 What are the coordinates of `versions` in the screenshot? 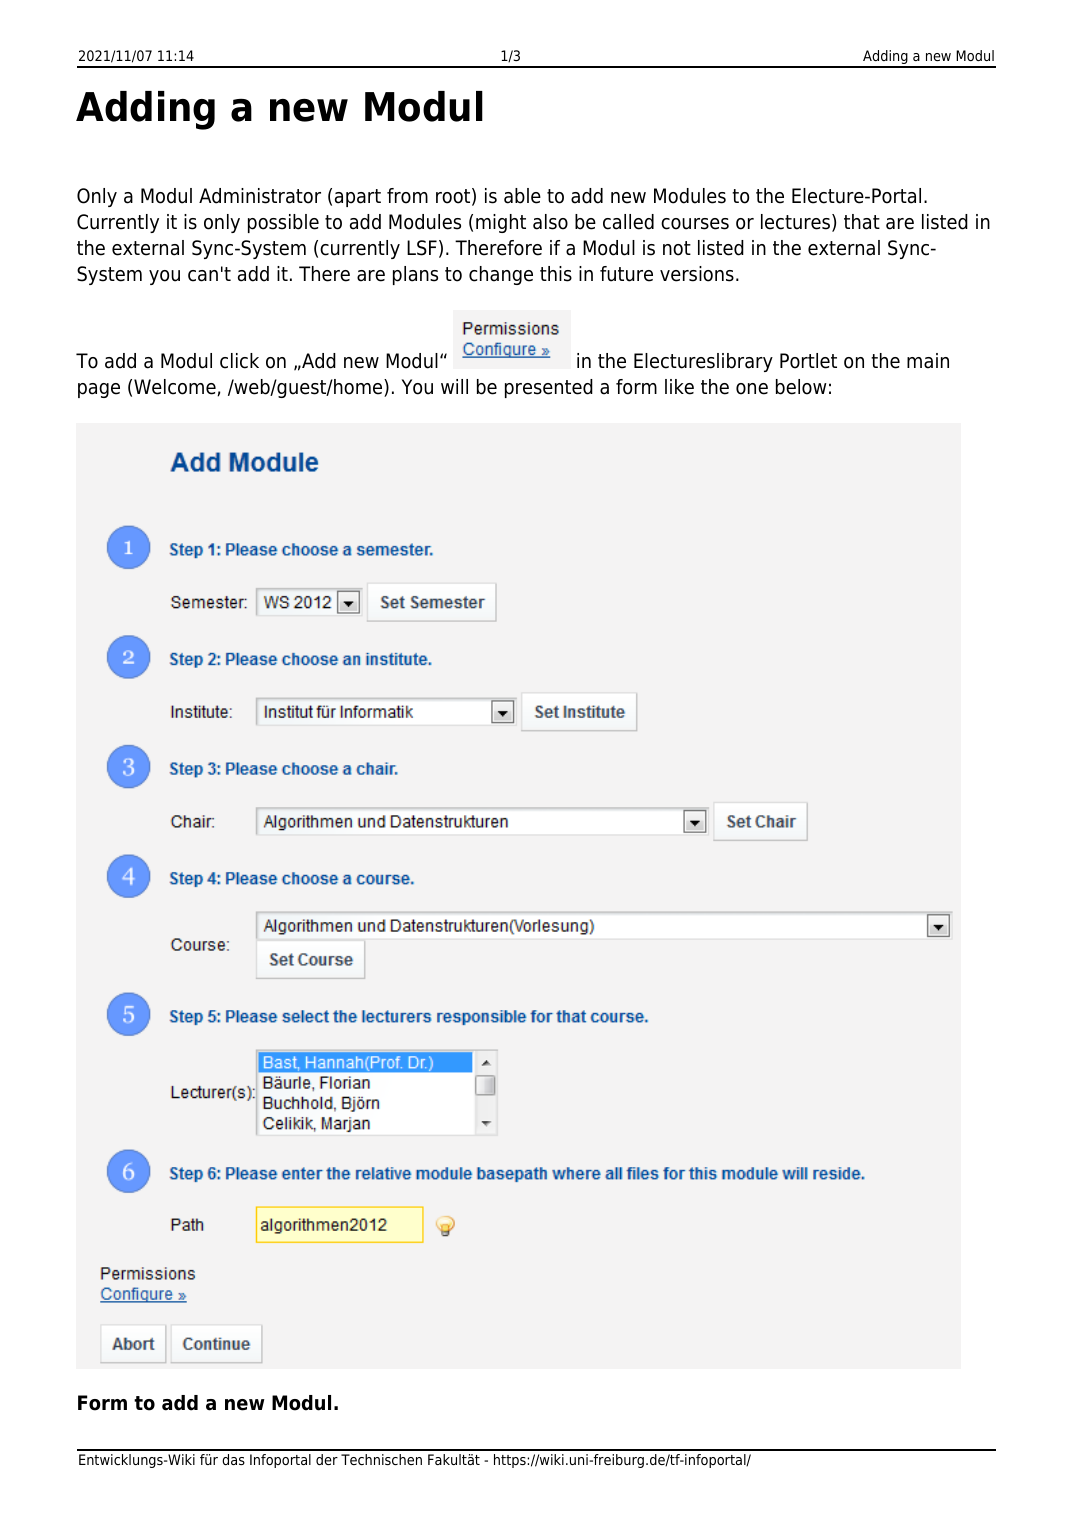 It's located at (697, 274).
